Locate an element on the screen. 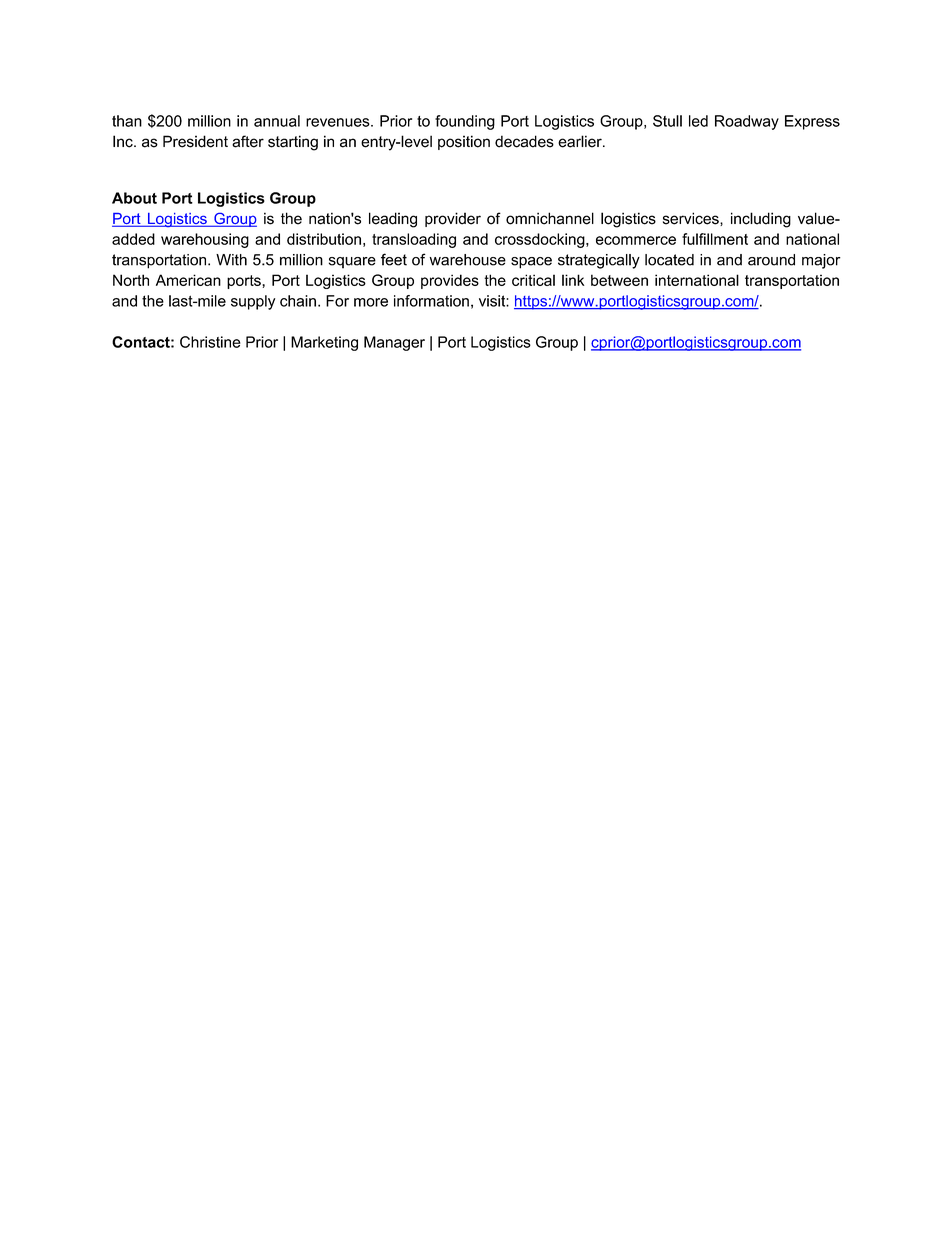 This screenshot has width=952, height=1233. About is located at coordinates (134, 198).
